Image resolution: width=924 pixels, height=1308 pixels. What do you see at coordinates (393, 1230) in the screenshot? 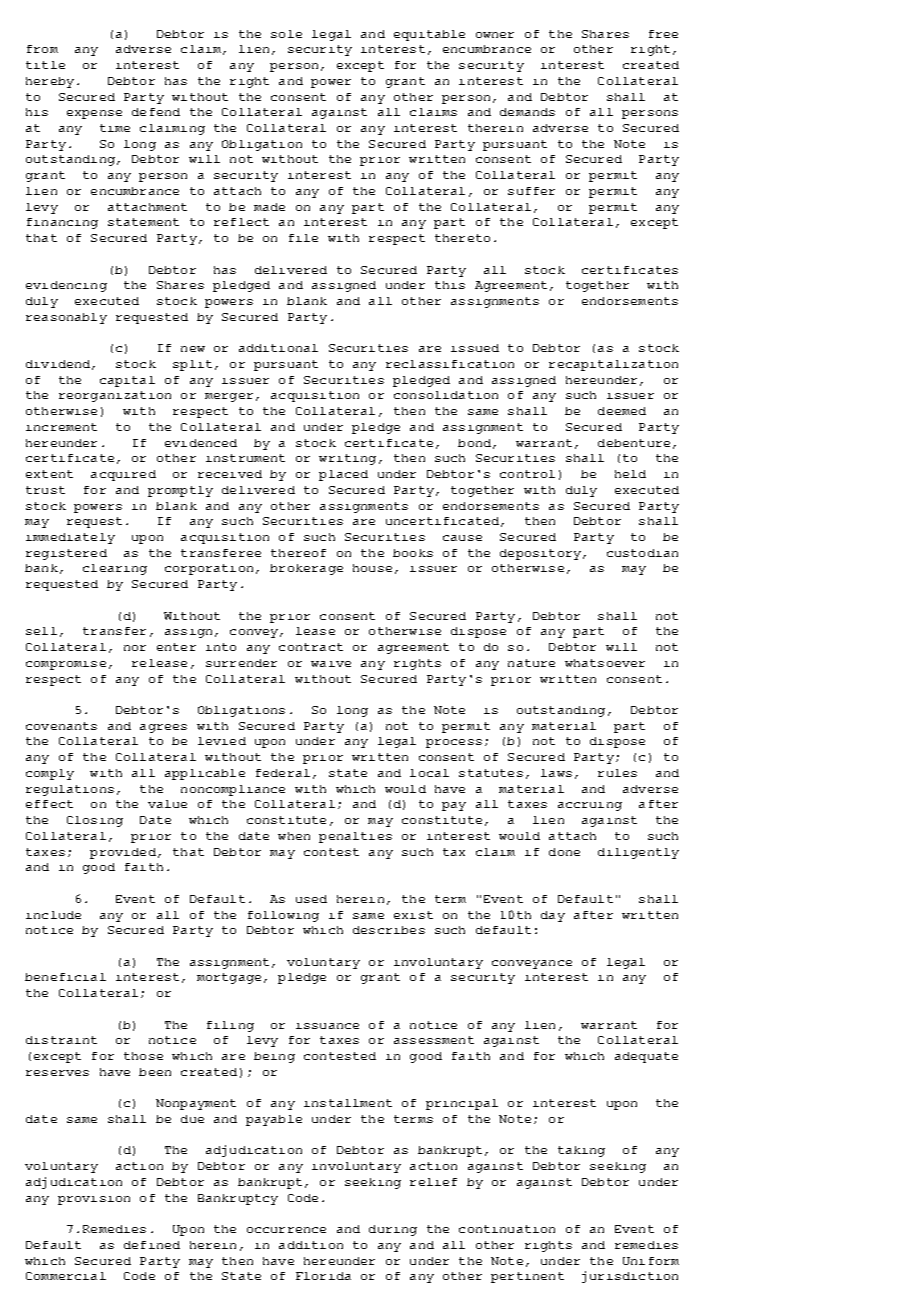
I see `during` at bounding box center [393, 1230].
